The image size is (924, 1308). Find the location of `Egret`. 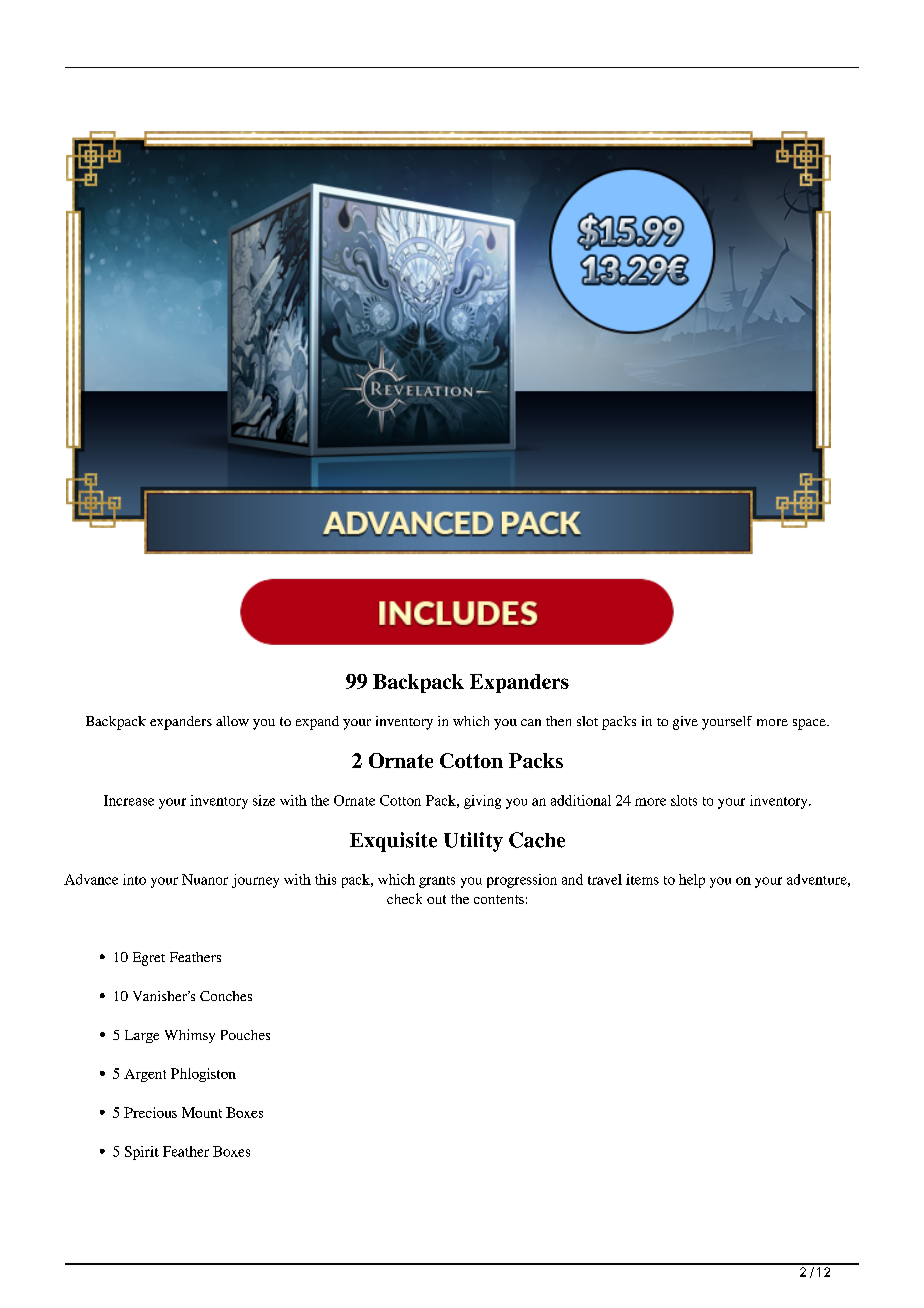

Egret is located at coordinates (149, 959).
